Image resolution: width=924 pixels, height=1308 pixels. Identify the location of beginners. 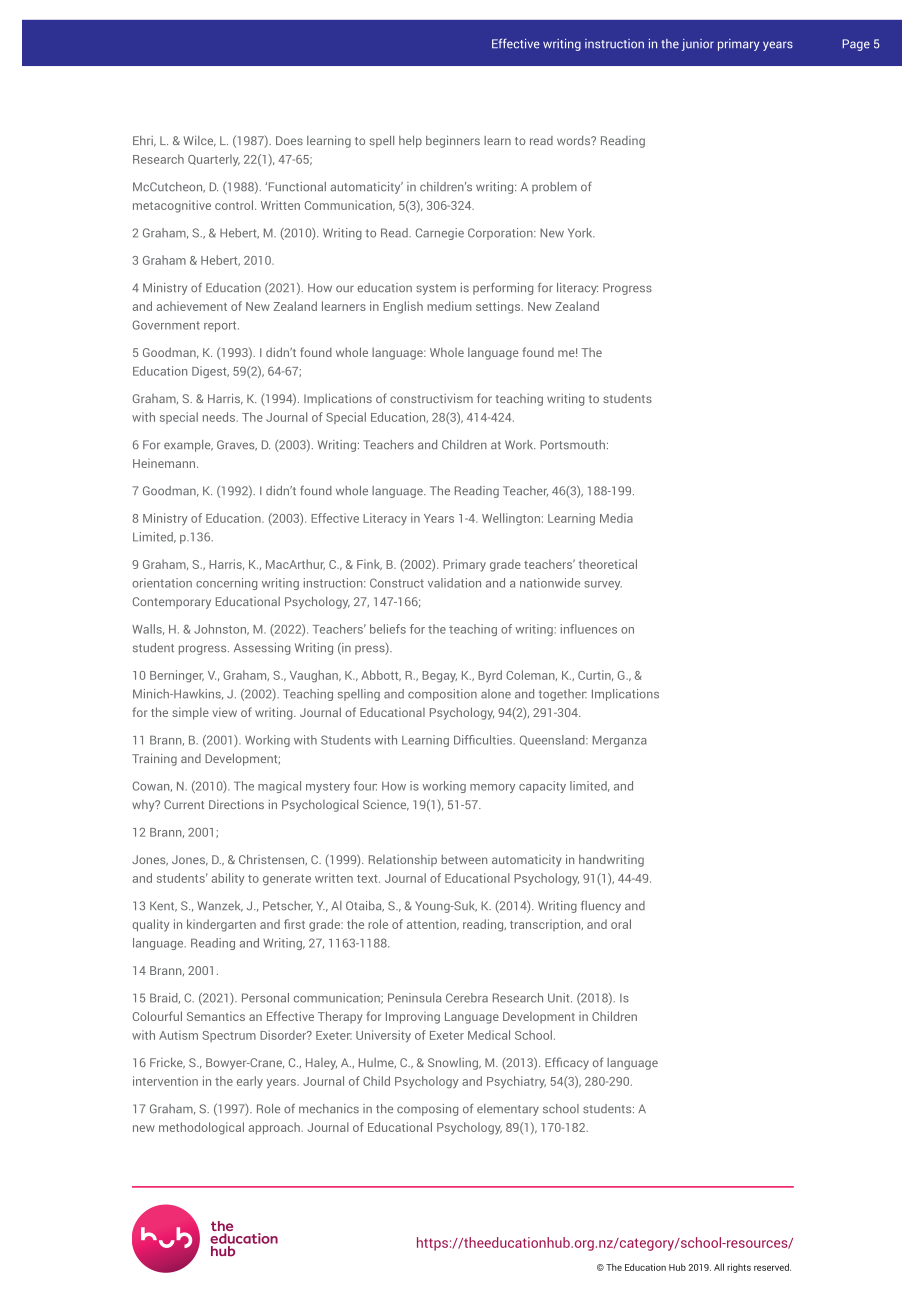
(453, 141).
